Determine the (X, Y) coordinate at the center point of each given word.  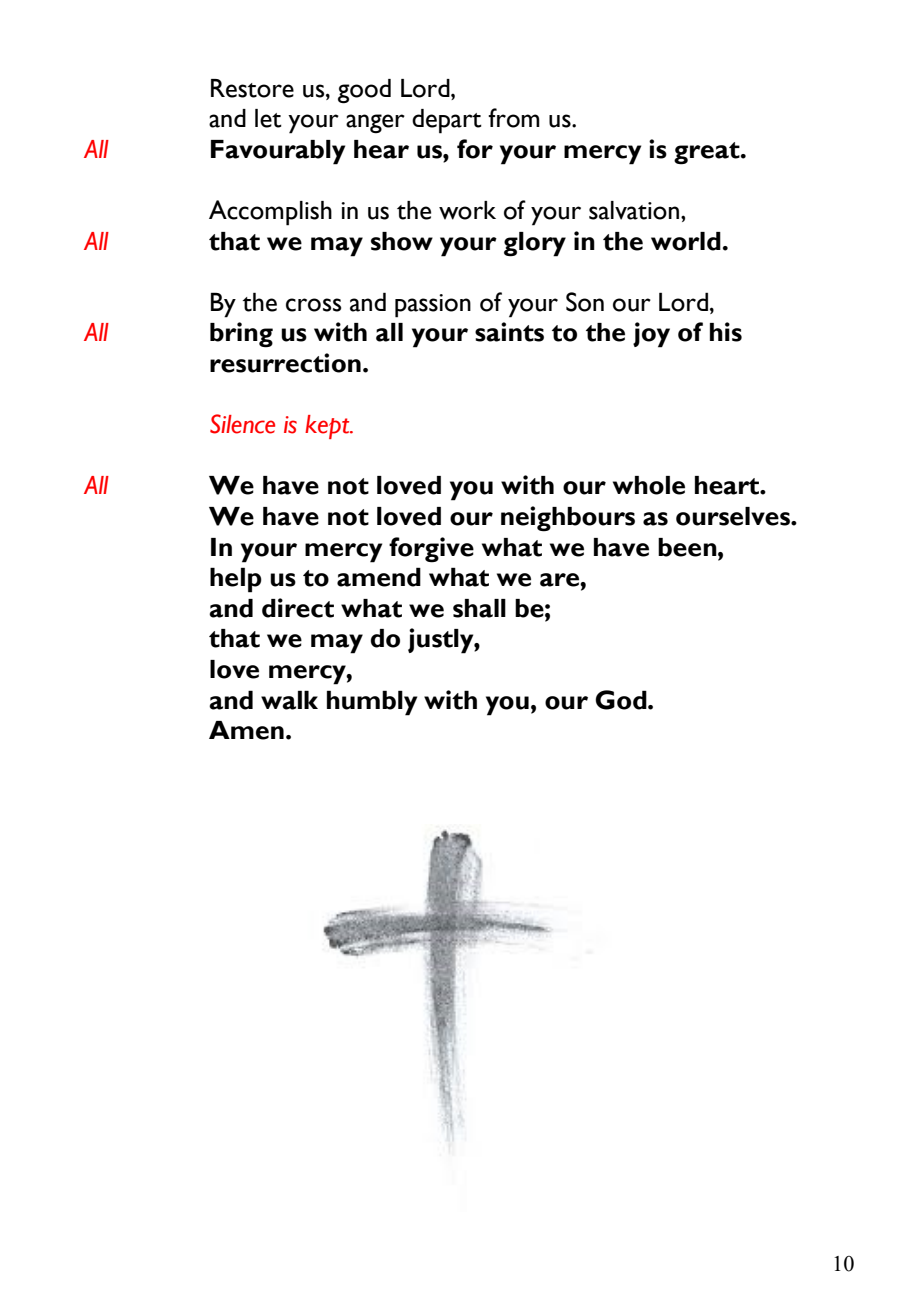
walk (289, 700)
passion (433, 306)
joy (651, 335)
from (514, 118)
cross (313, 305)
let (268, 118)
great (708, 153)
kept (328, 427)
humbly (372, 703)
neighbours (568, 519)
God (622, 700)
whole (649, 485)
